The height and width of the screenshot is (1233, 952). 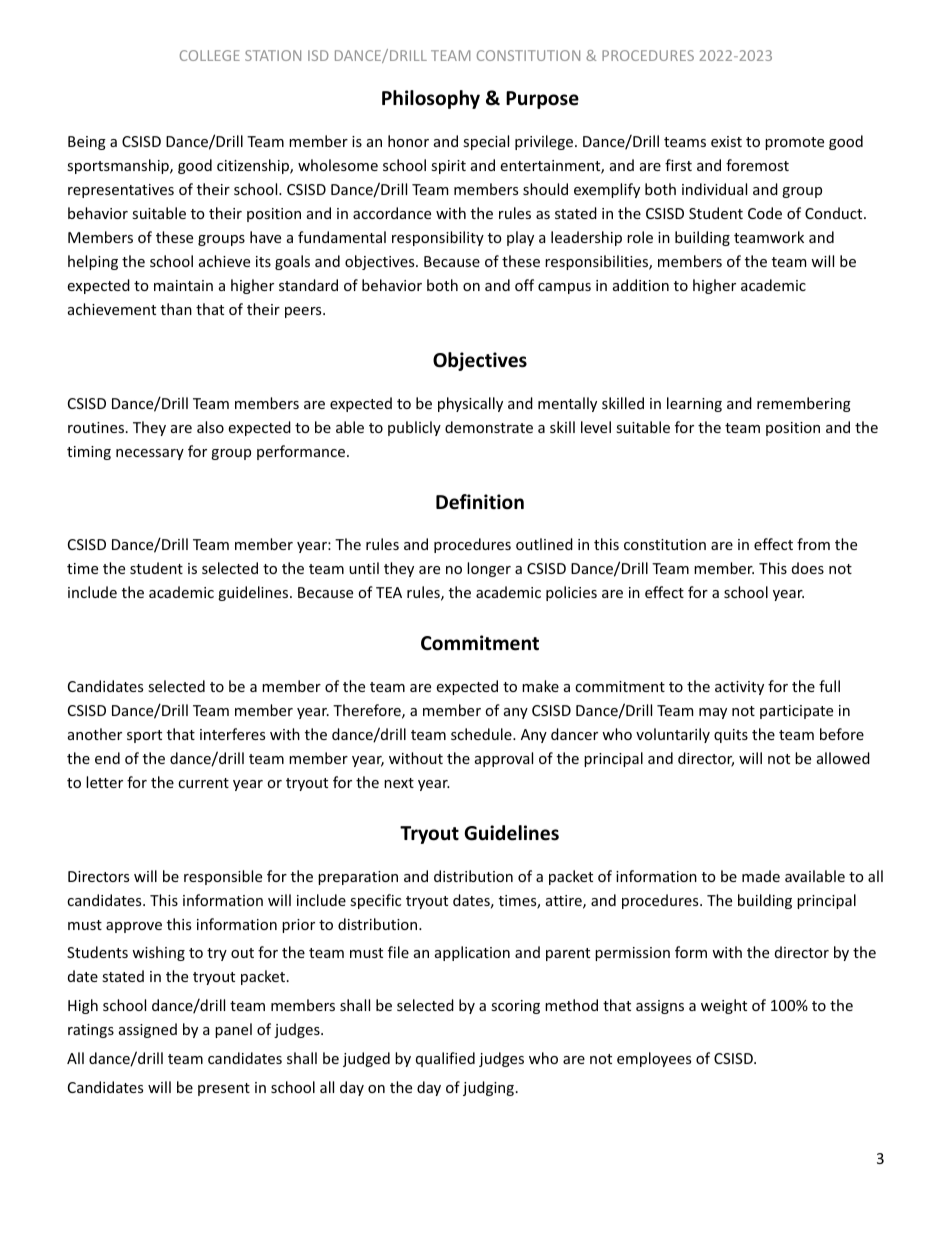 What do you see at coordinates (731, 736) in the screenshot?
I see `quits` at bounding box center [731, 736].
